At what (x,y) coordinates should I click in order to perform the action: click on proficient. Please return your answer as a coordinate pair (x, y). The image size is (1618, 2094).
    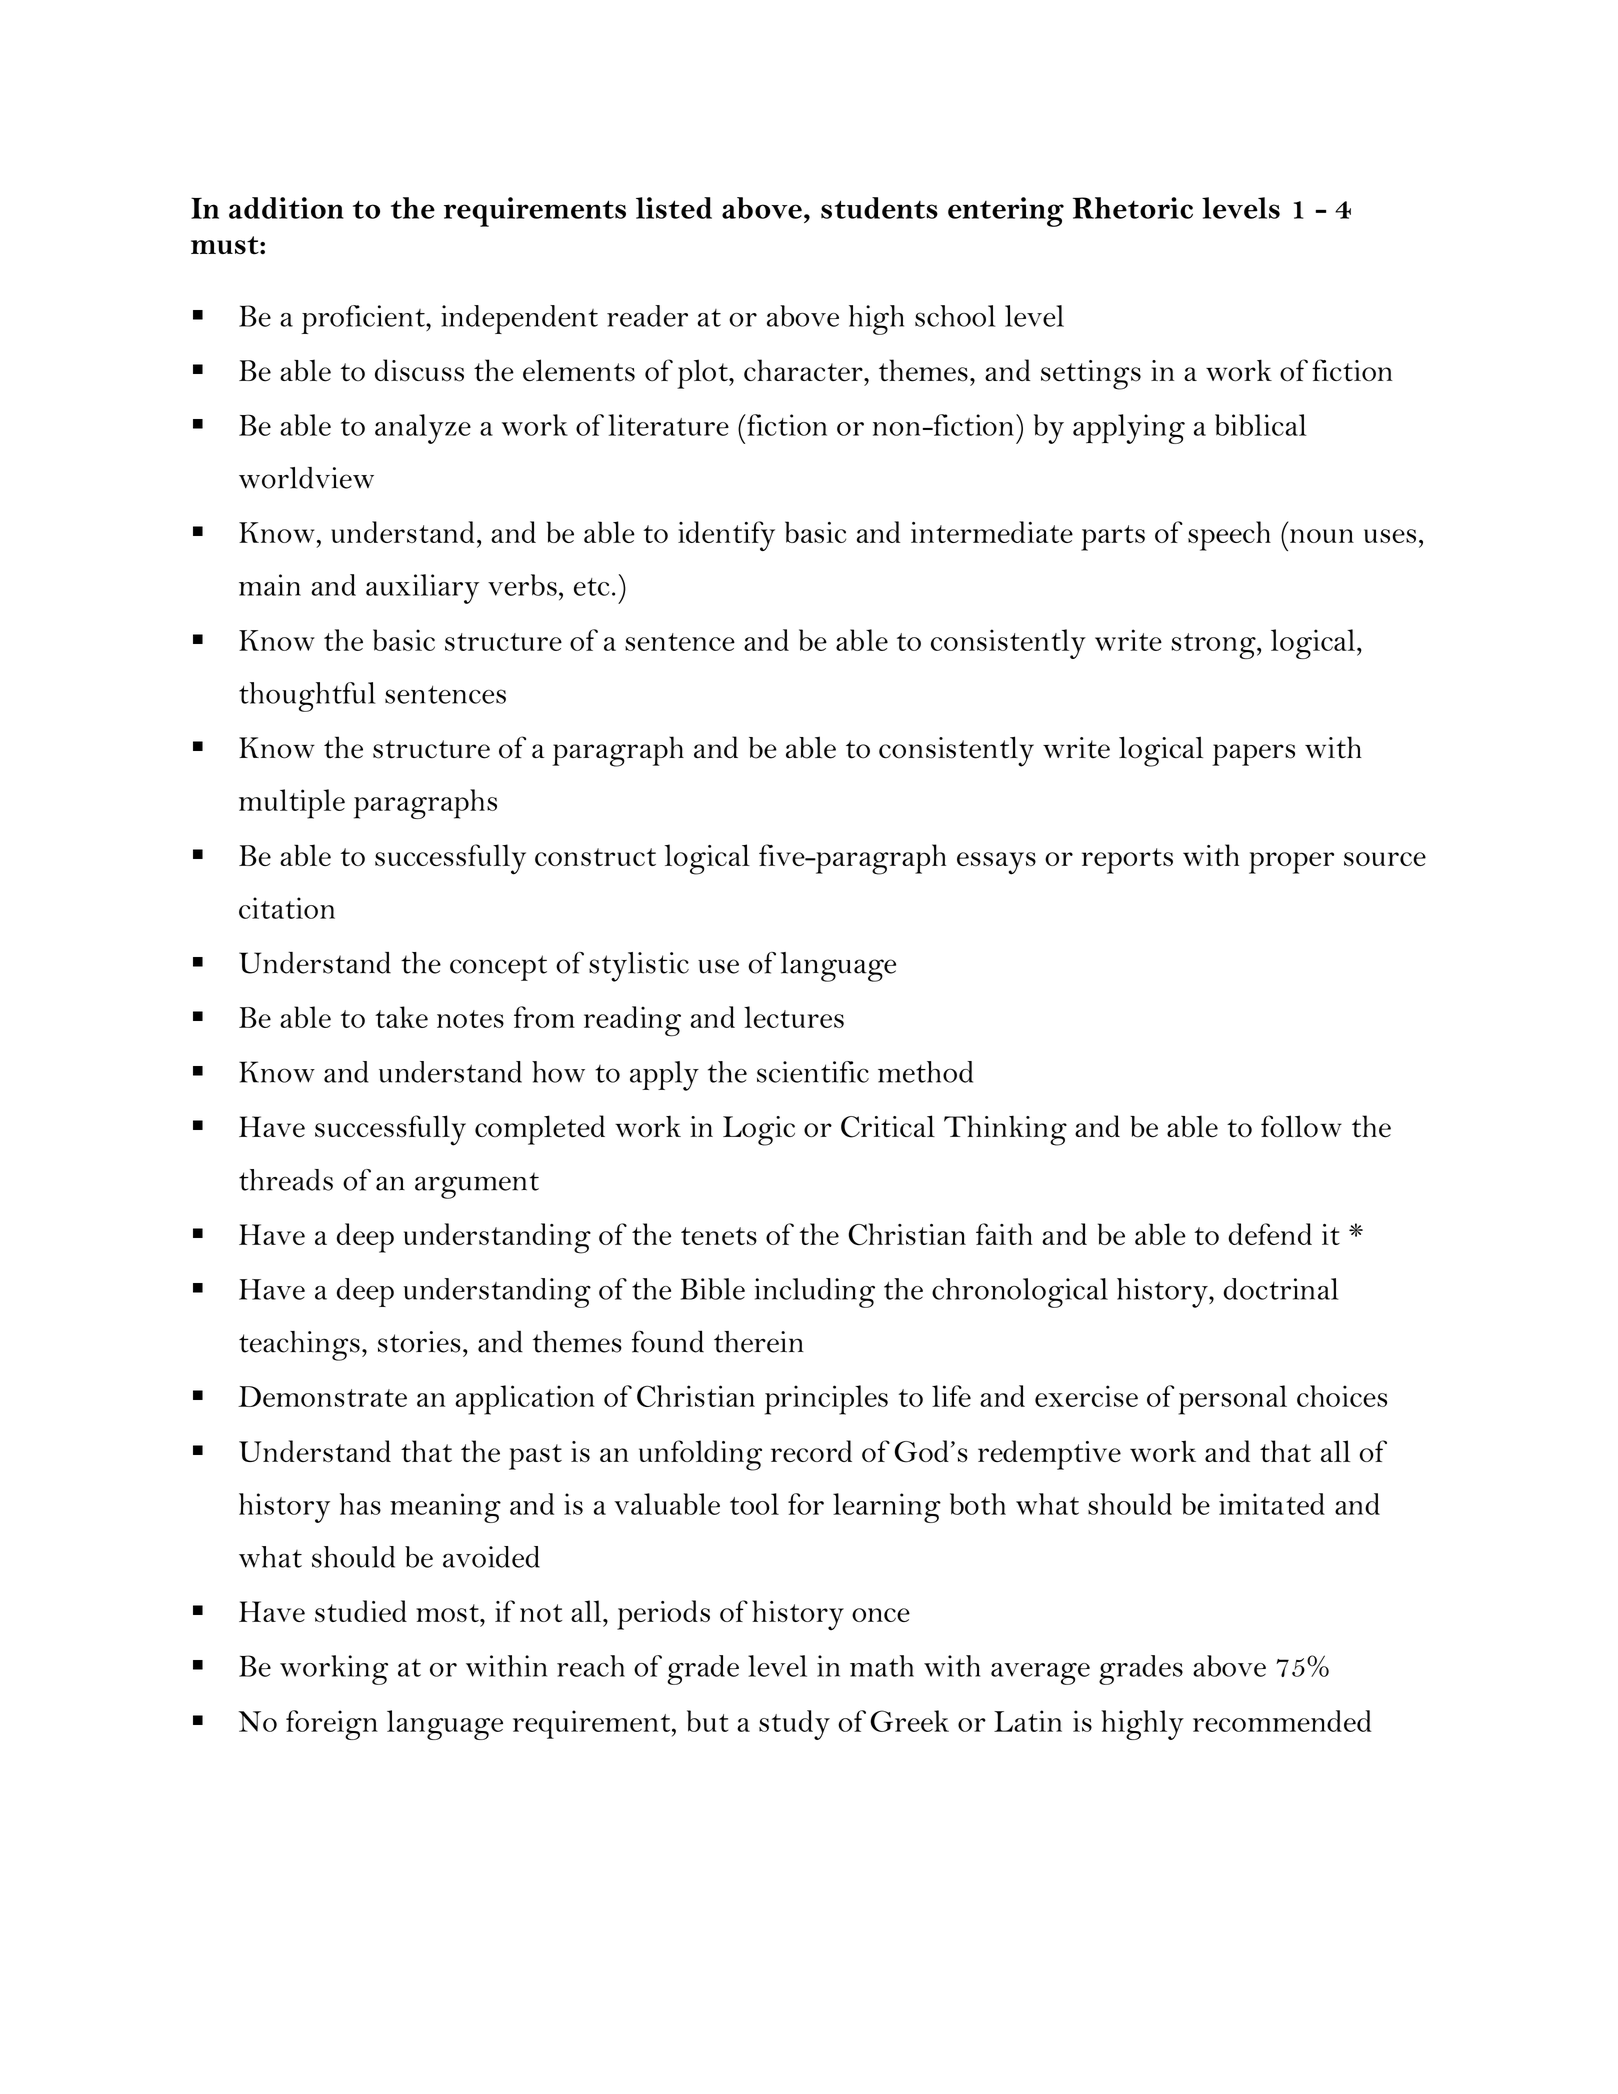
    Looking at the image, I should click on (364, 319).
